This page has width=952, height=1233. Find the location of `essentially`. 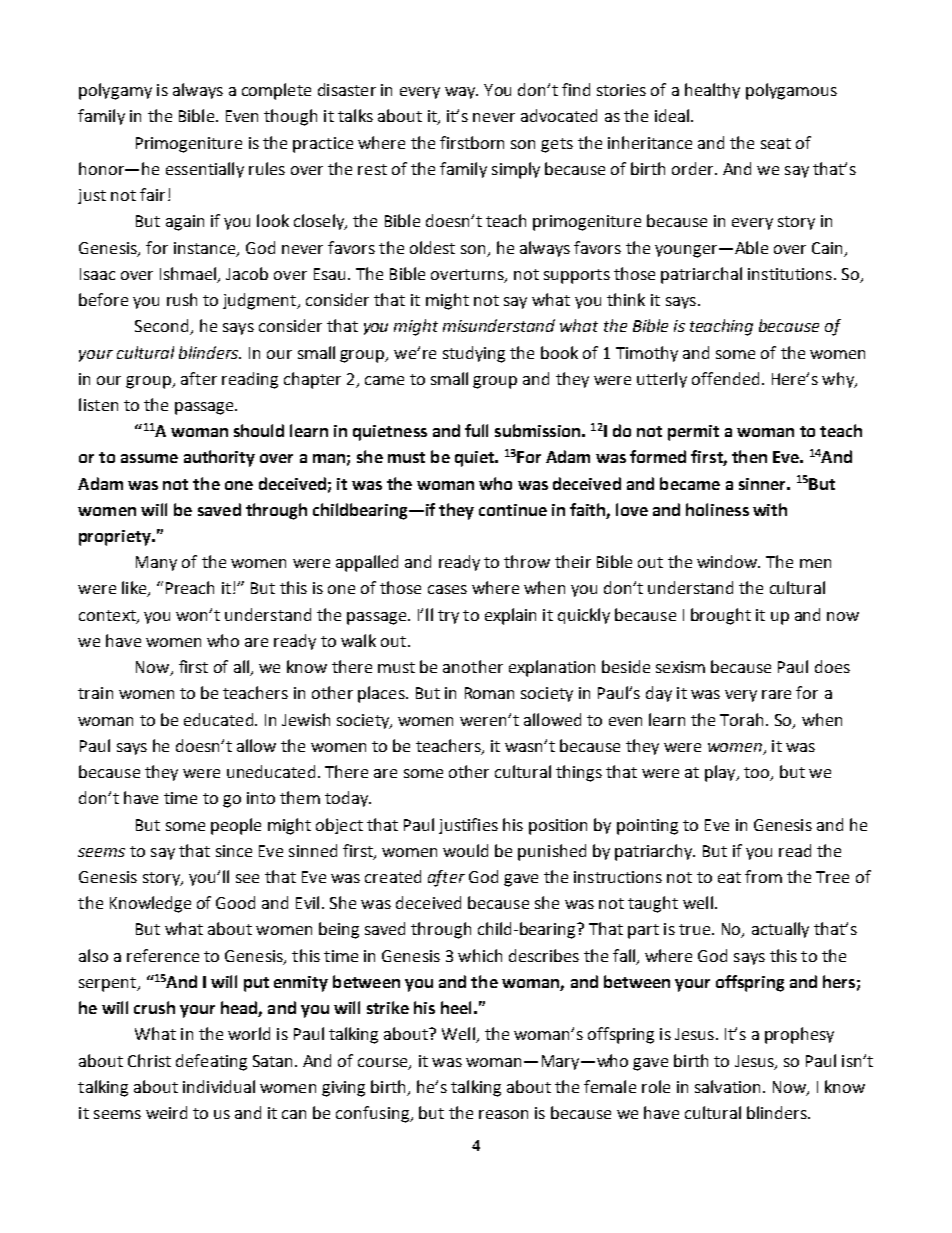

essentially is located at coordinates (205, 170).
